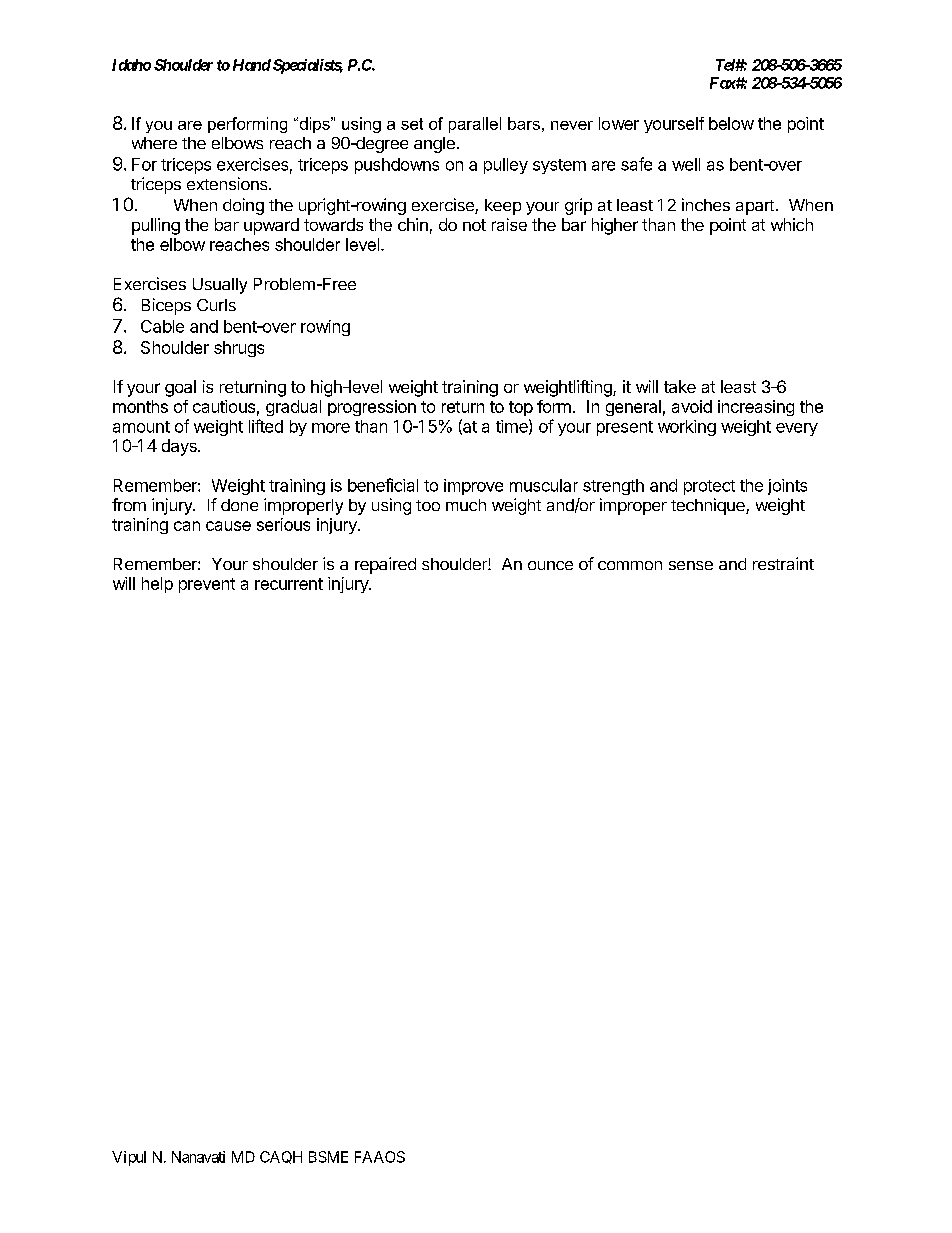 The image size is (952, 1233). What do you see at coordinates (216, 305) in the screenshot?
I see `Curls` at bounding box center [216, 305].
